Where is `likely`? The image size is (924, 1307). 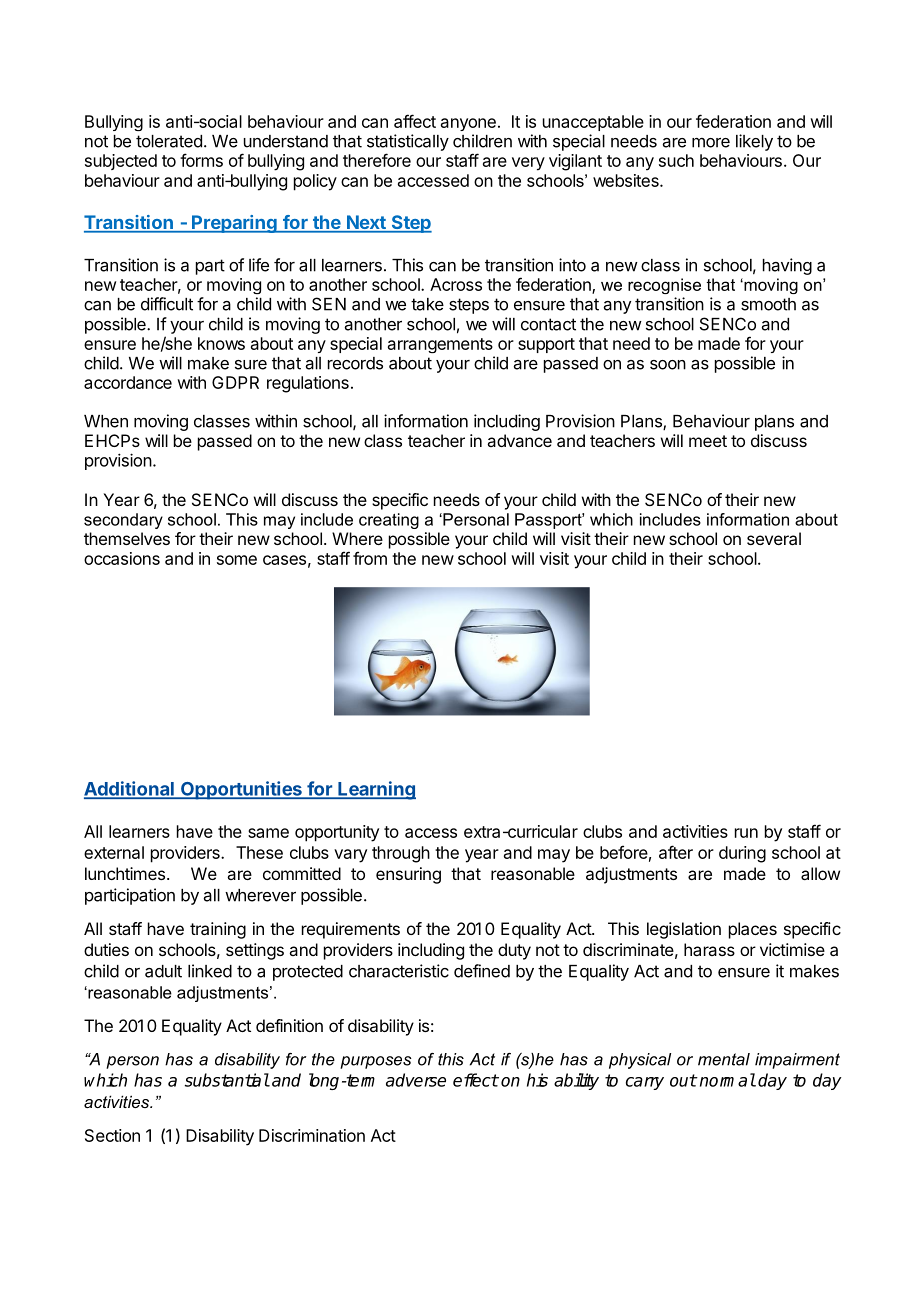 likely is located at coordinates (754, 142).
